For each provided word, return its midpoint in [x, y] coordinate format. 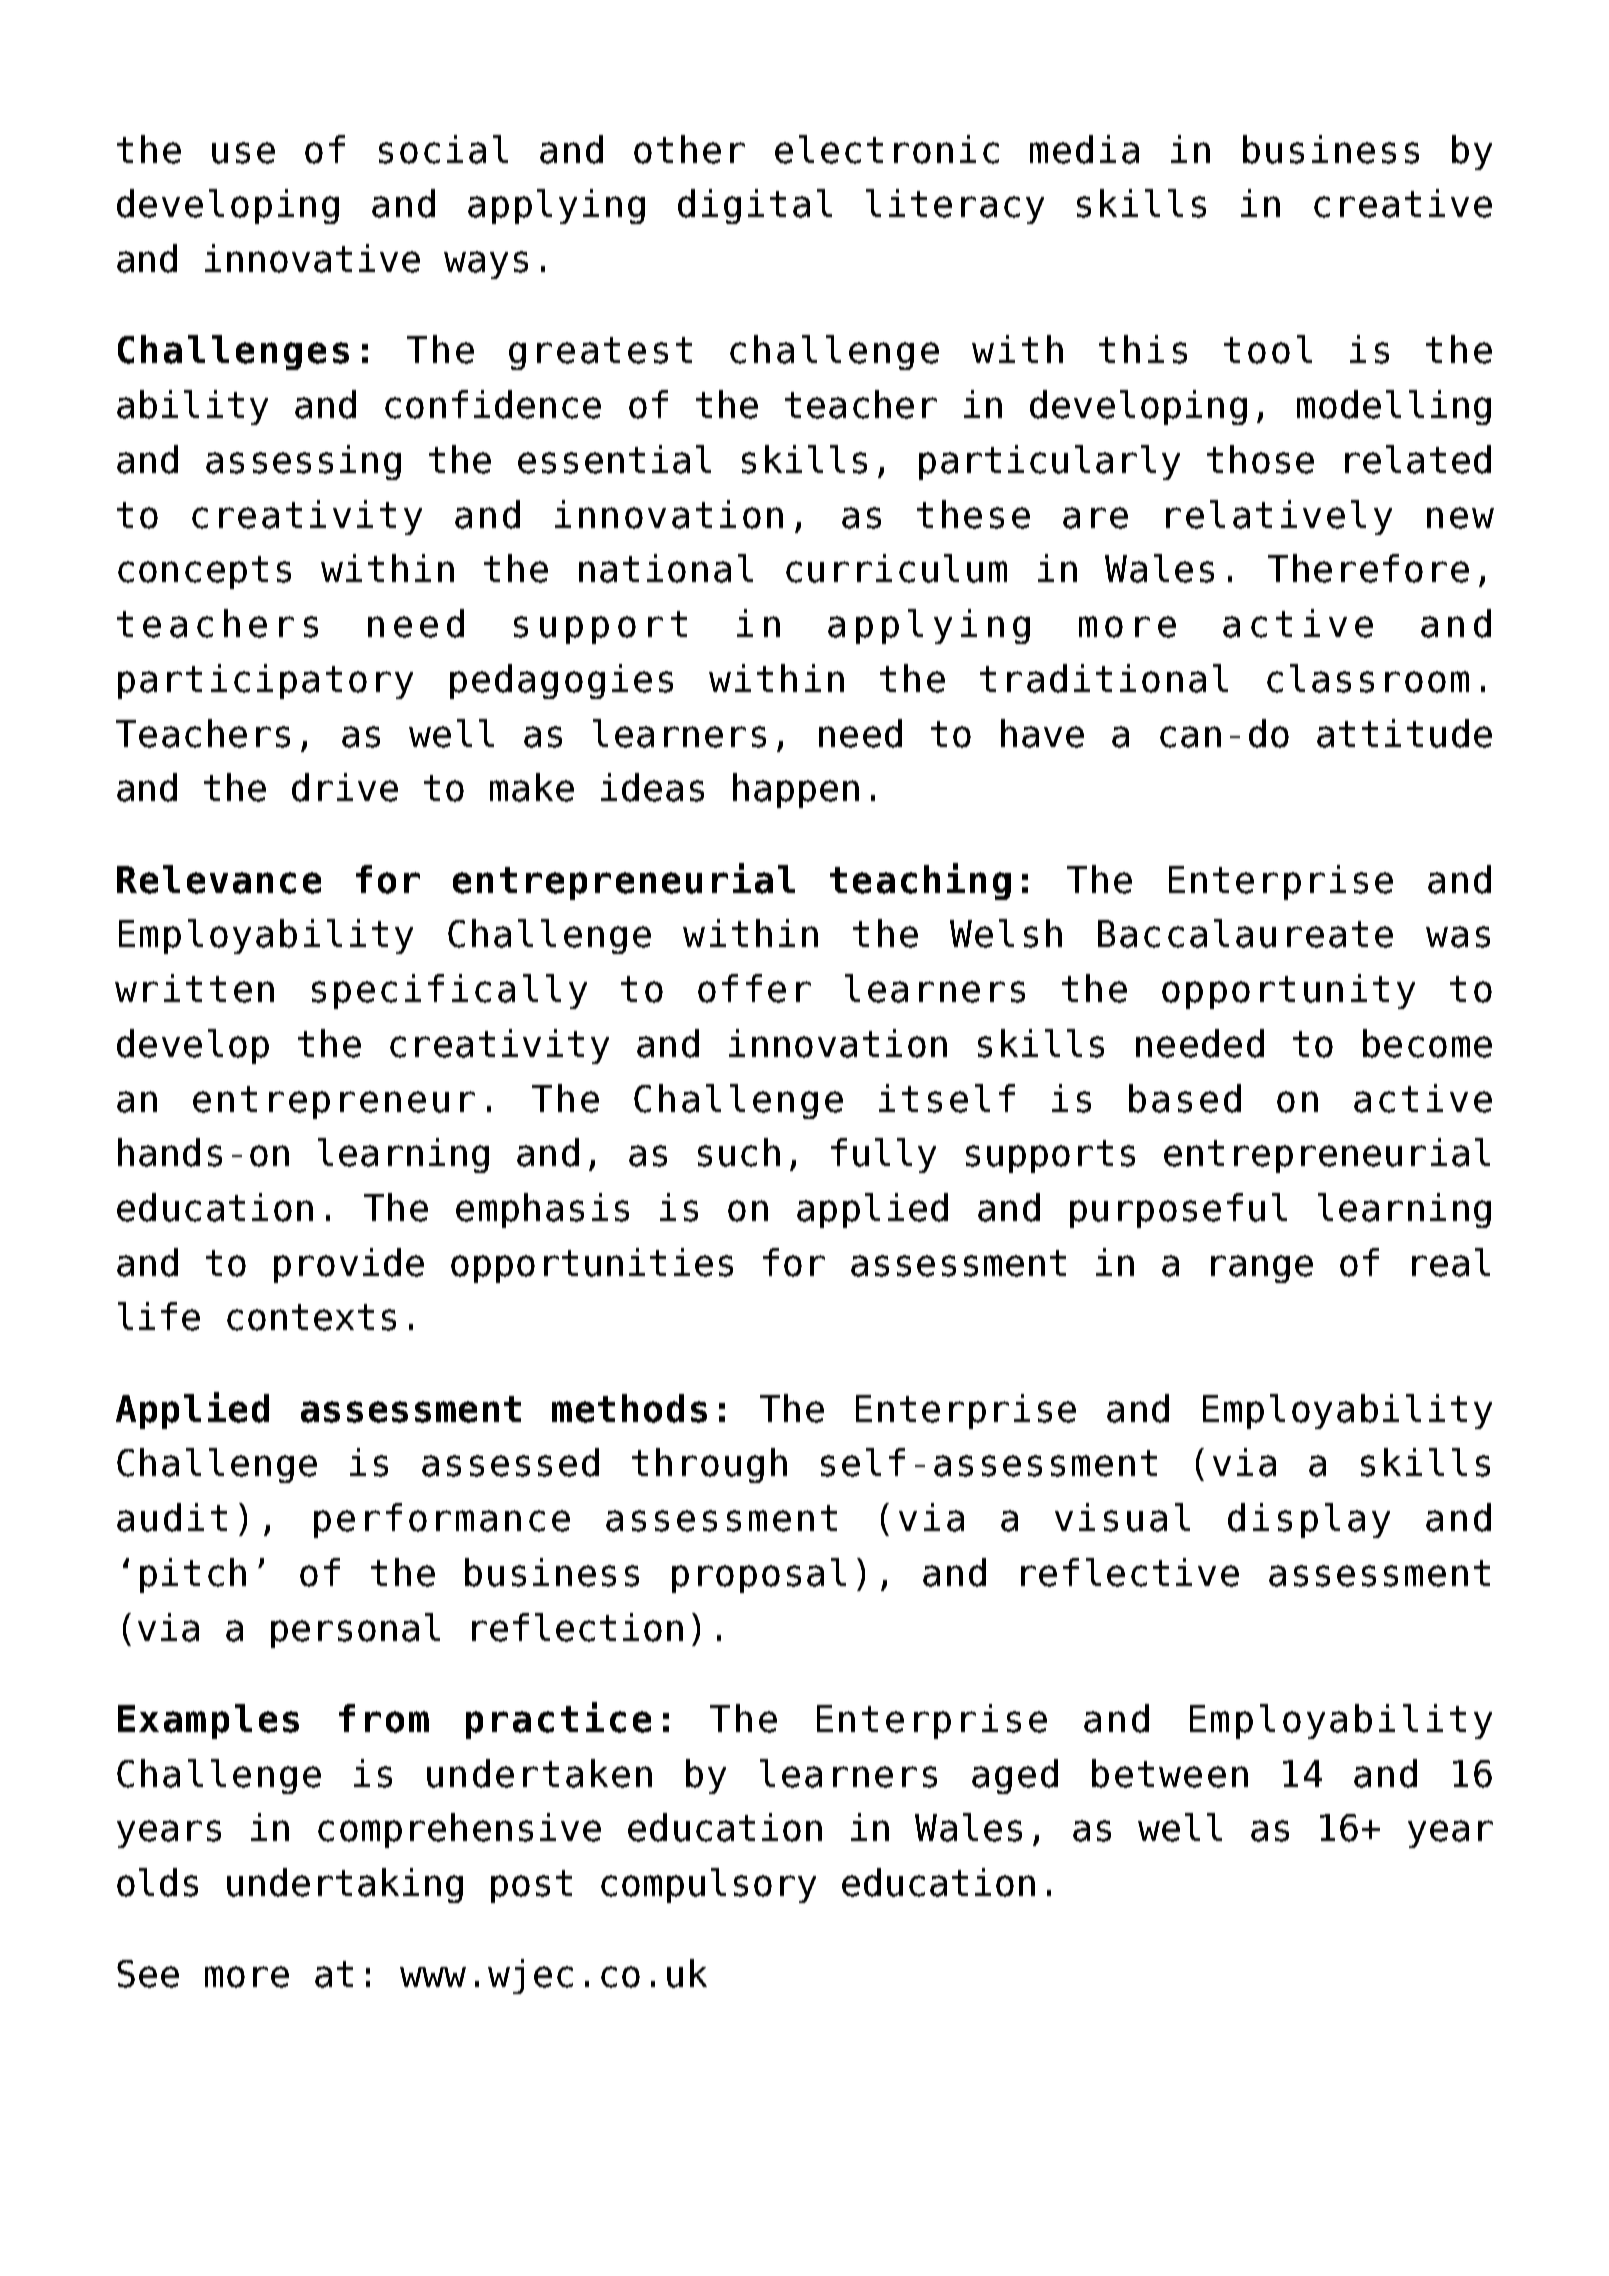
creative [1403, 203]
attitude [1404, 733]
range [1262, 1269]
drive [345, 787]
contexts [311, 1317]
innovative [312, 258]
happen [796, 790]
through [709, 1465]
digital [755, 206]
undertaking [345, 1885]
